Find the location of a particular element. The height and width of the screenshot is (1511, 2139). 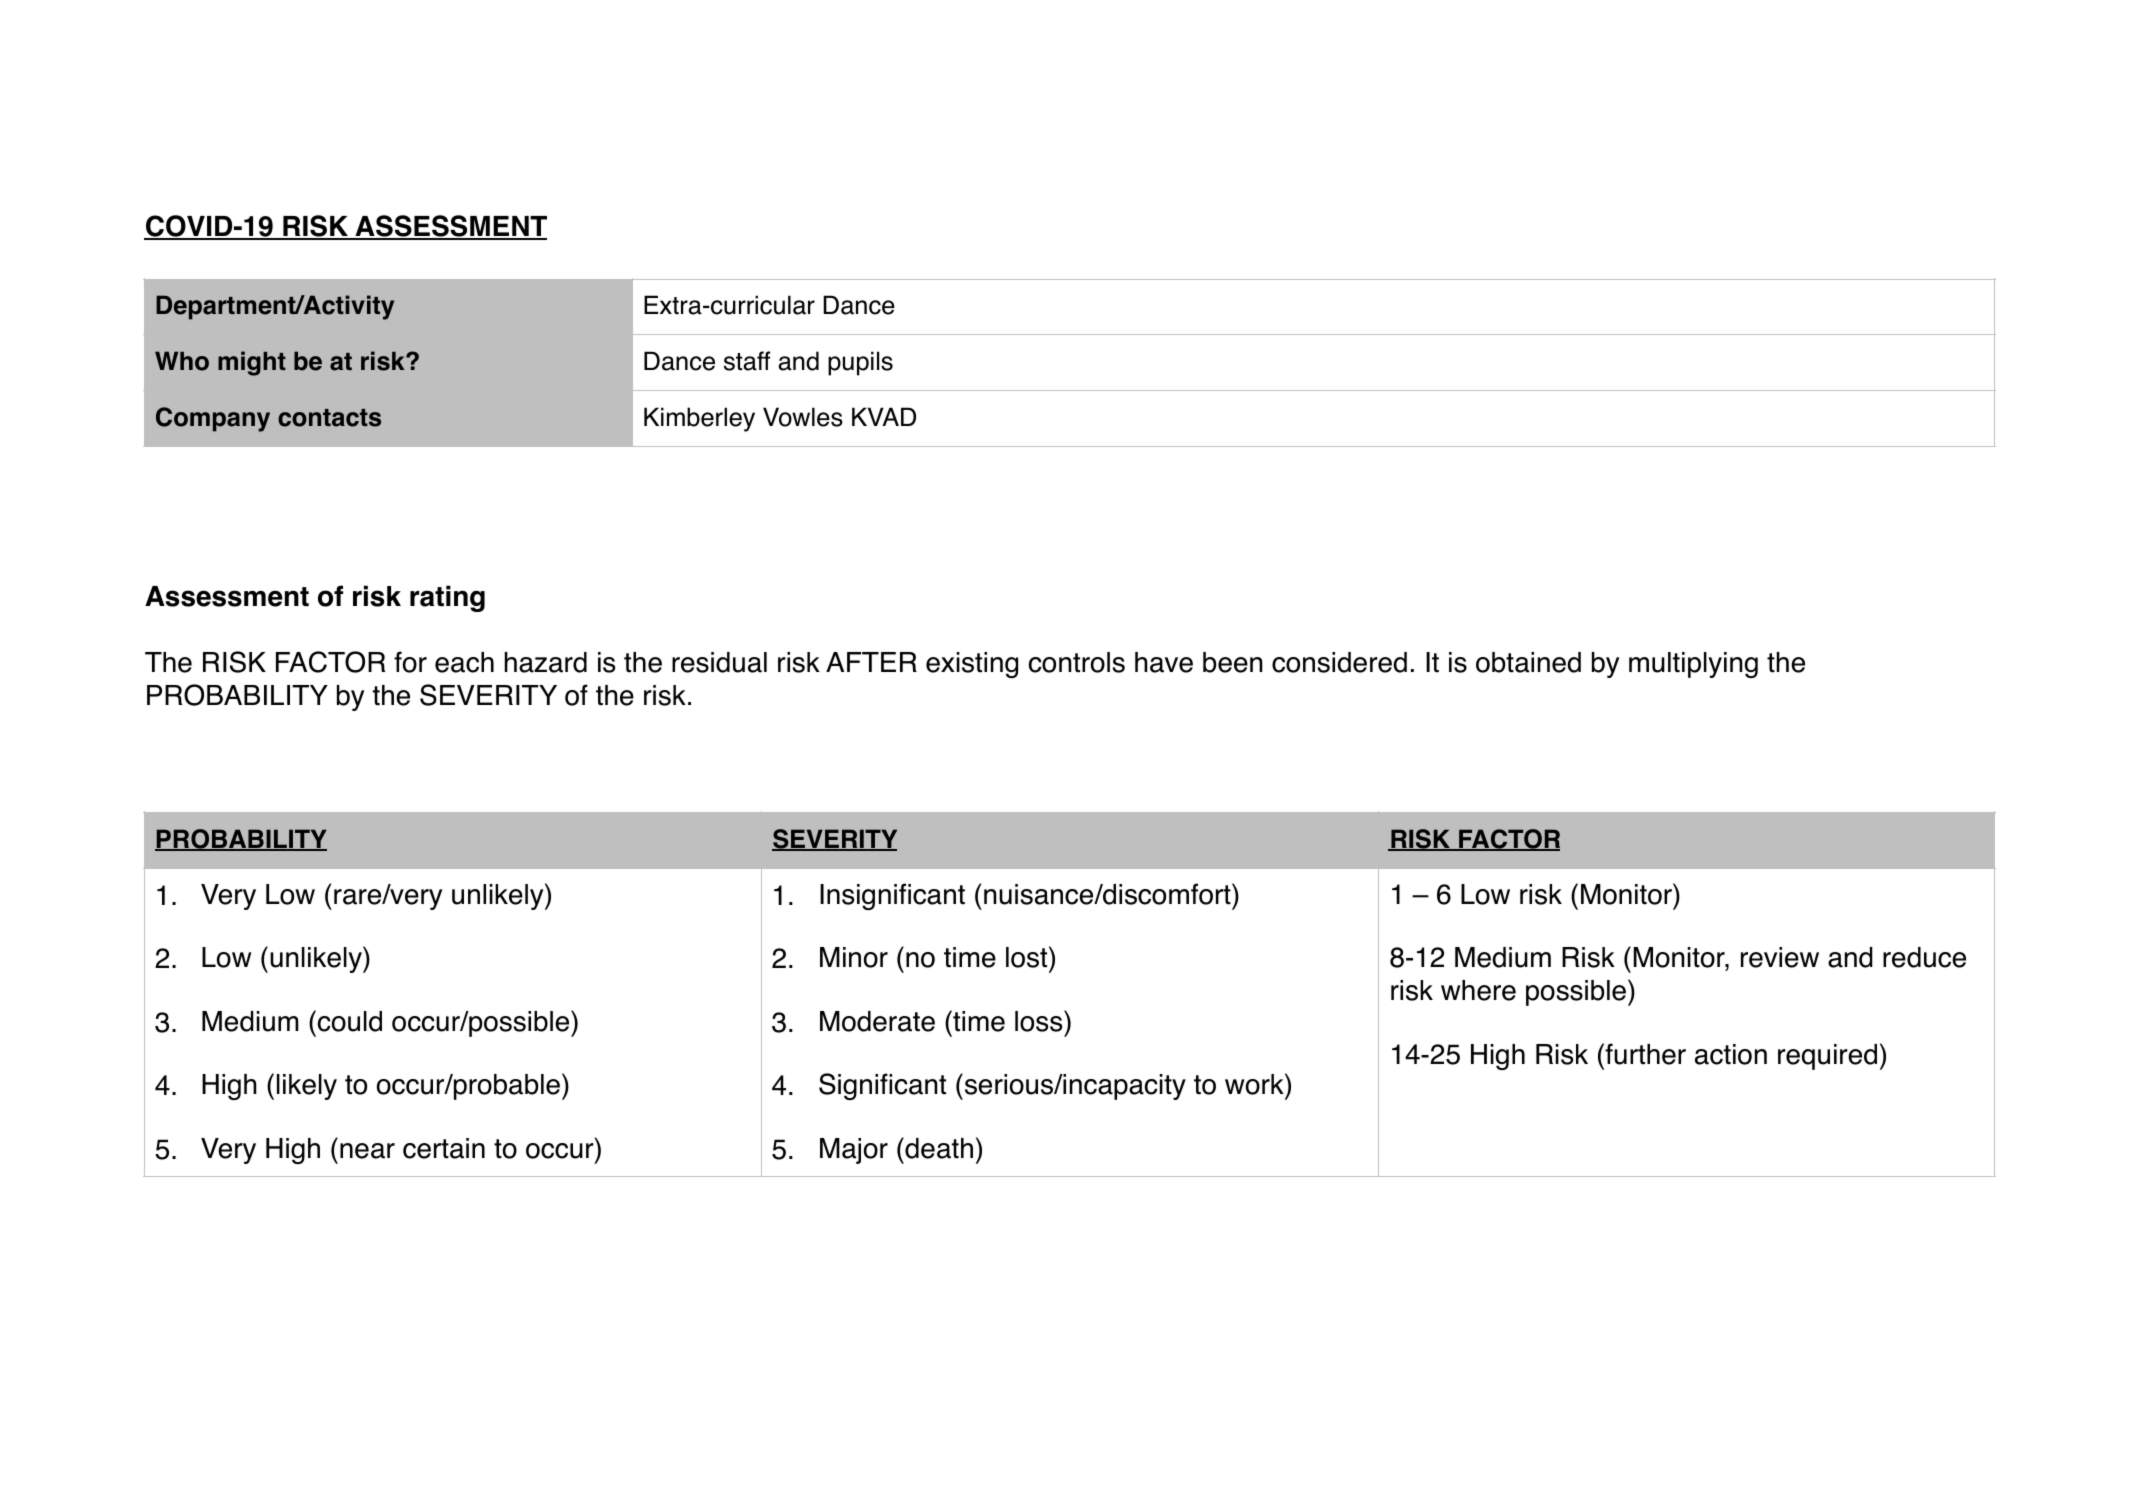

contacts is located at coordinates (329, 418).
